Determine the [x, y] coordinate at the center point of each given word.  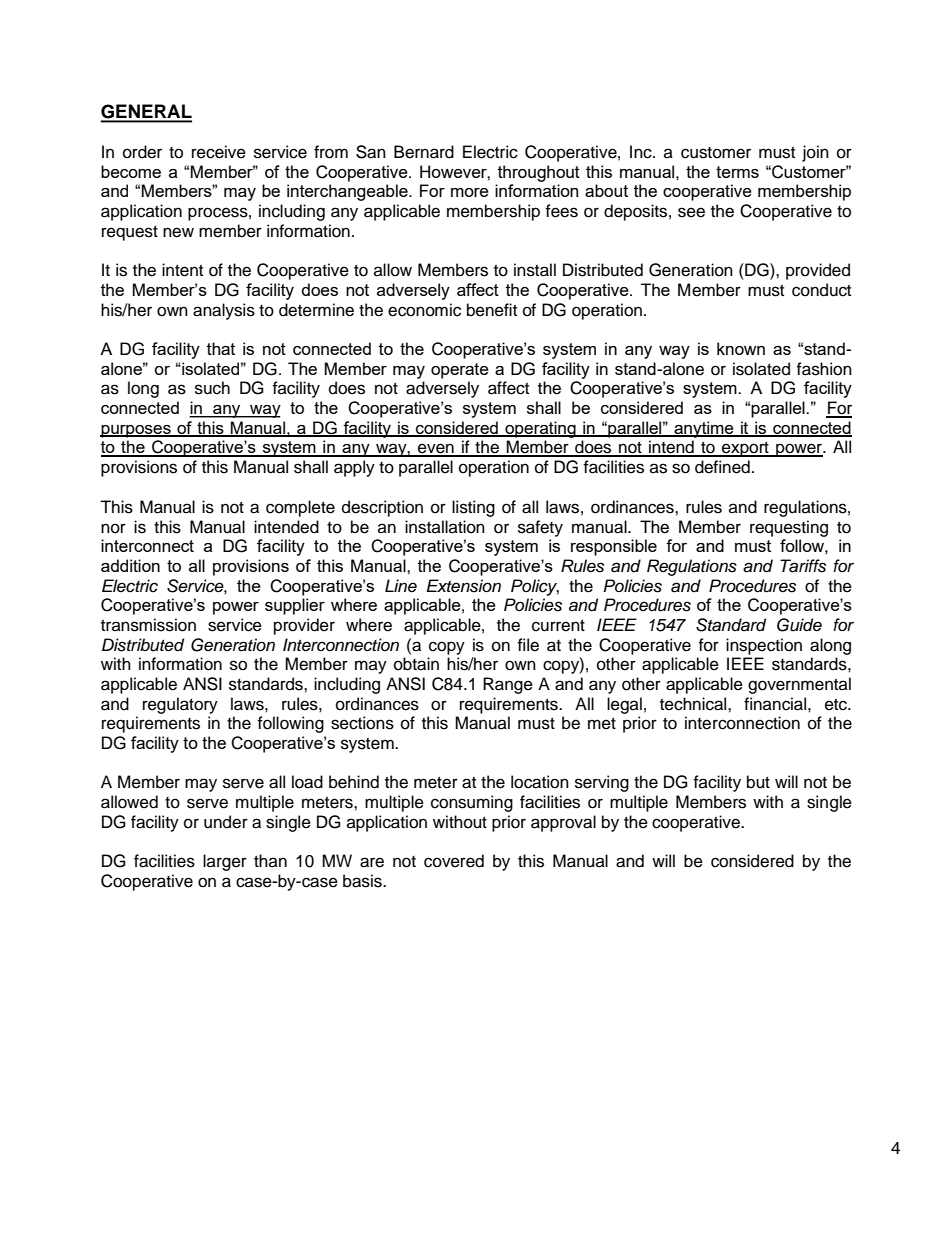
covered [454, 861]
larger [225, 862]
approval [563, 823]
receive [219, 152]
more [470, 192]
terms [737, 172]
